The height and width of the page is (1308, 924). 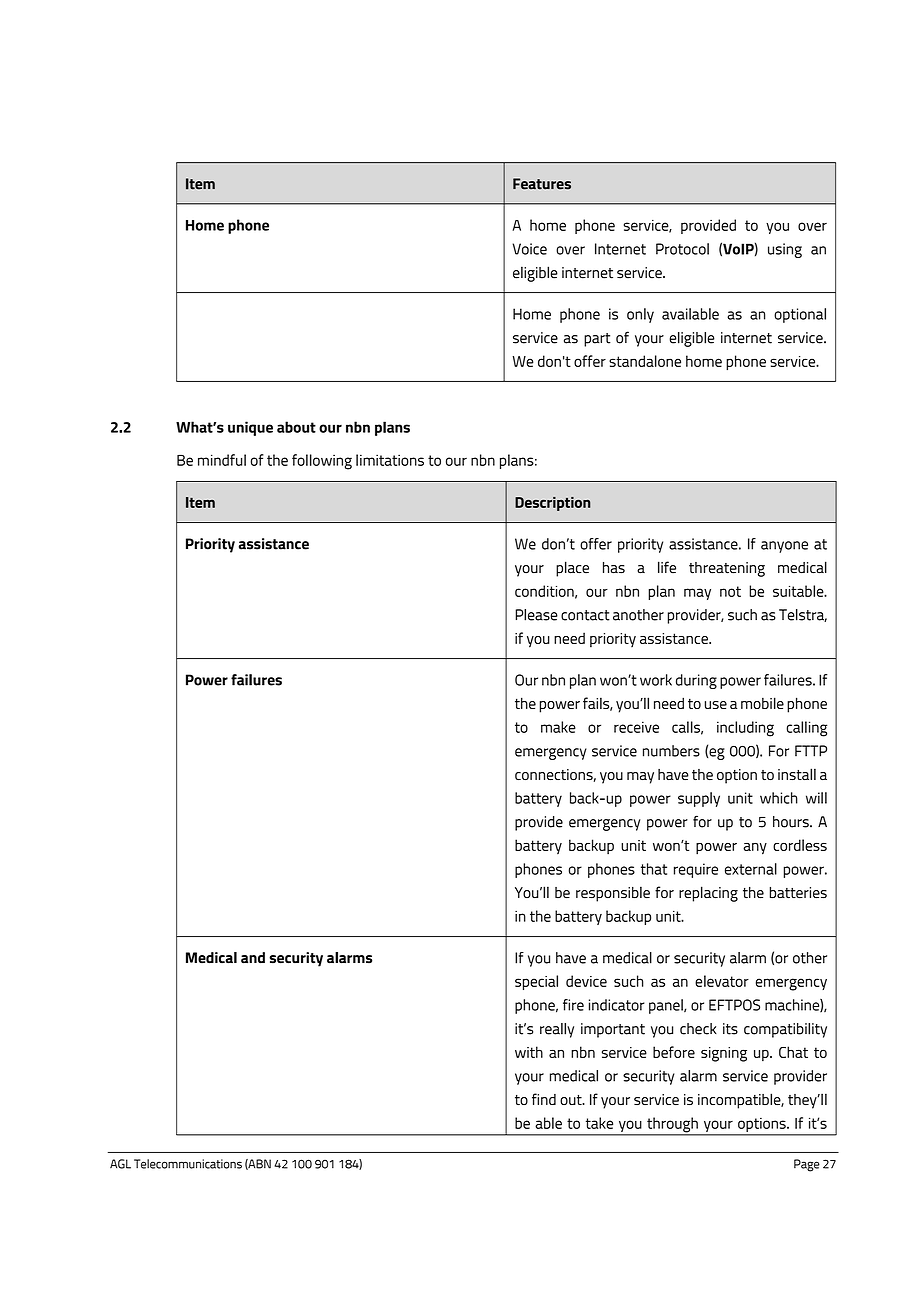 I want to click on Voice, so click(x=529, y=249).
